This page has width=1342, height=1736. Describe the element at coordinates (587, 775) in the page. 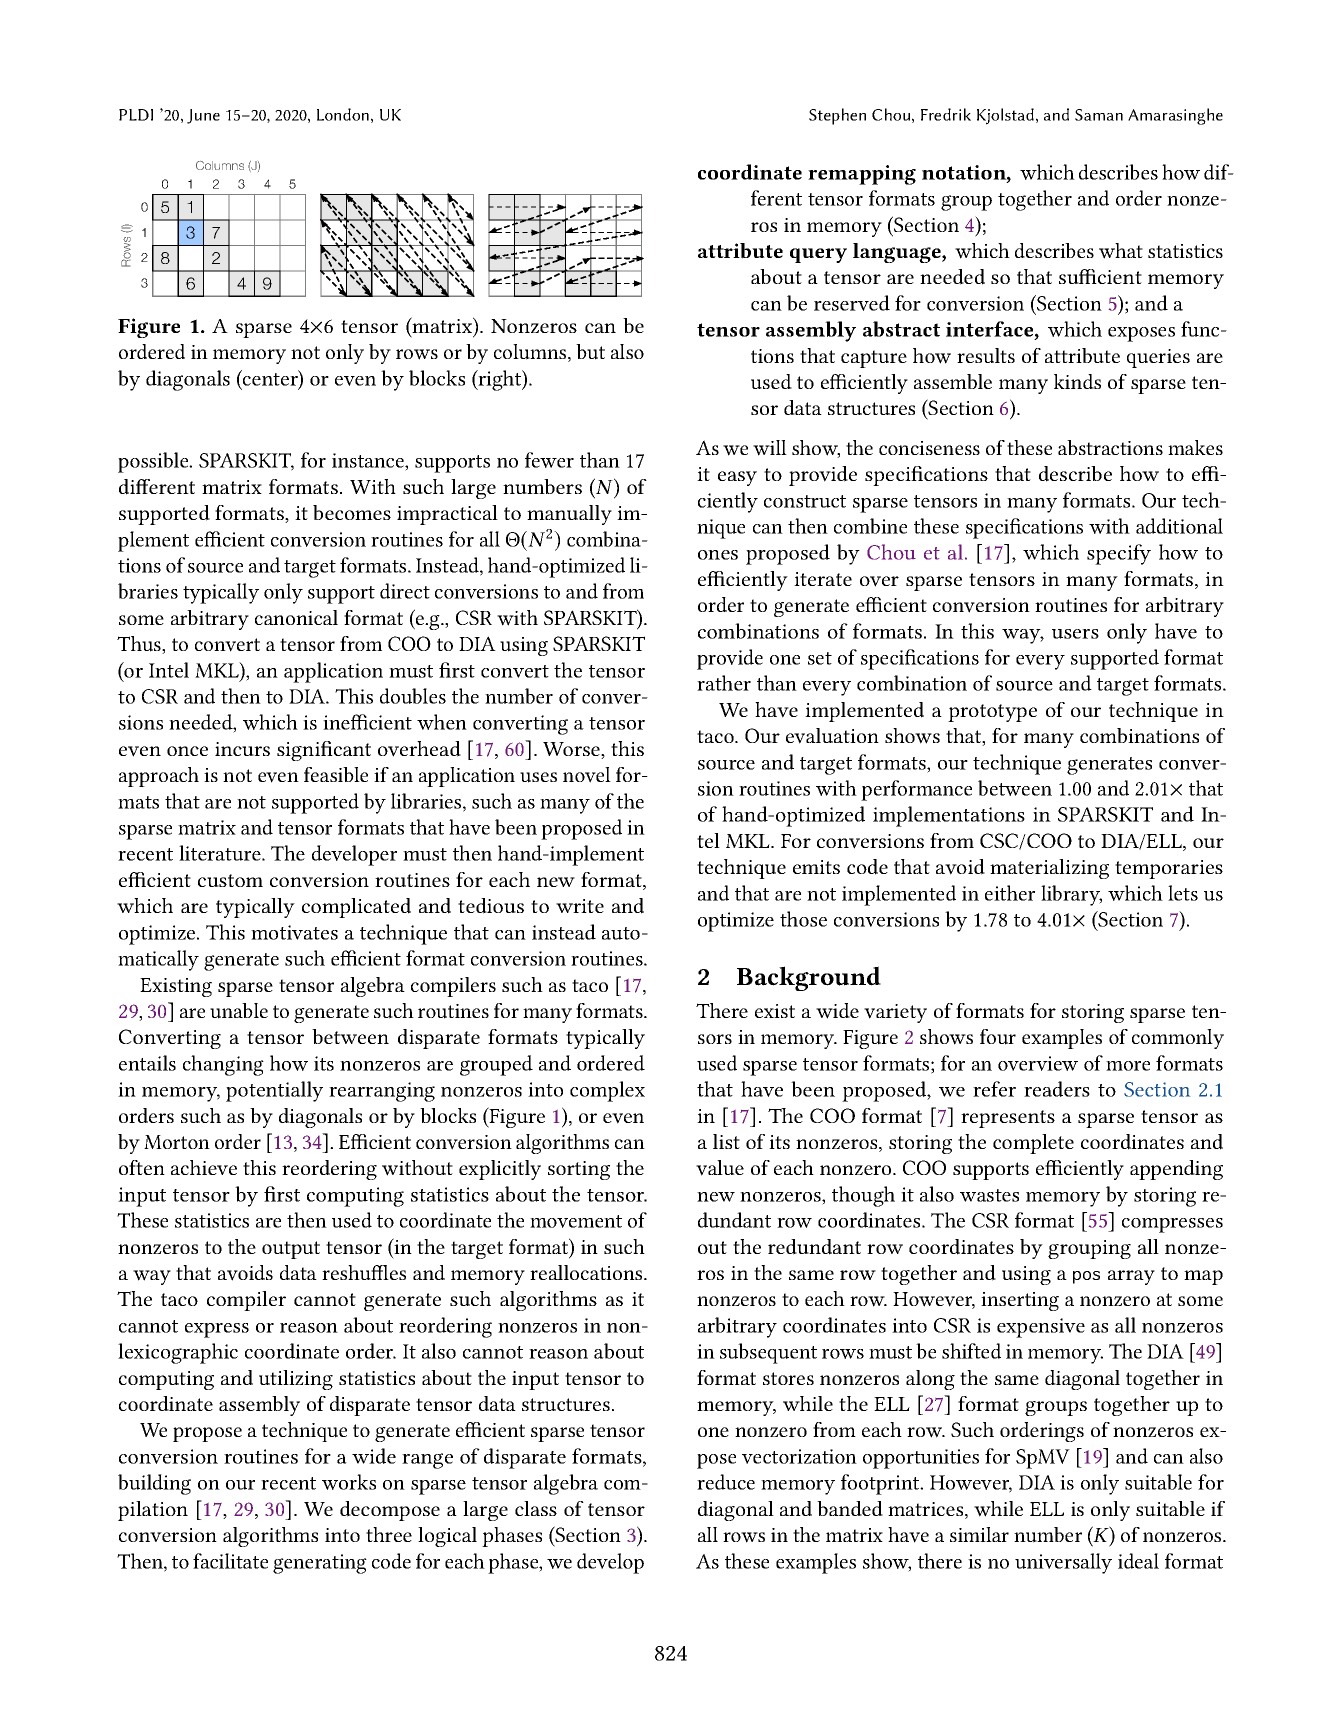

I see `novel` at that location.
